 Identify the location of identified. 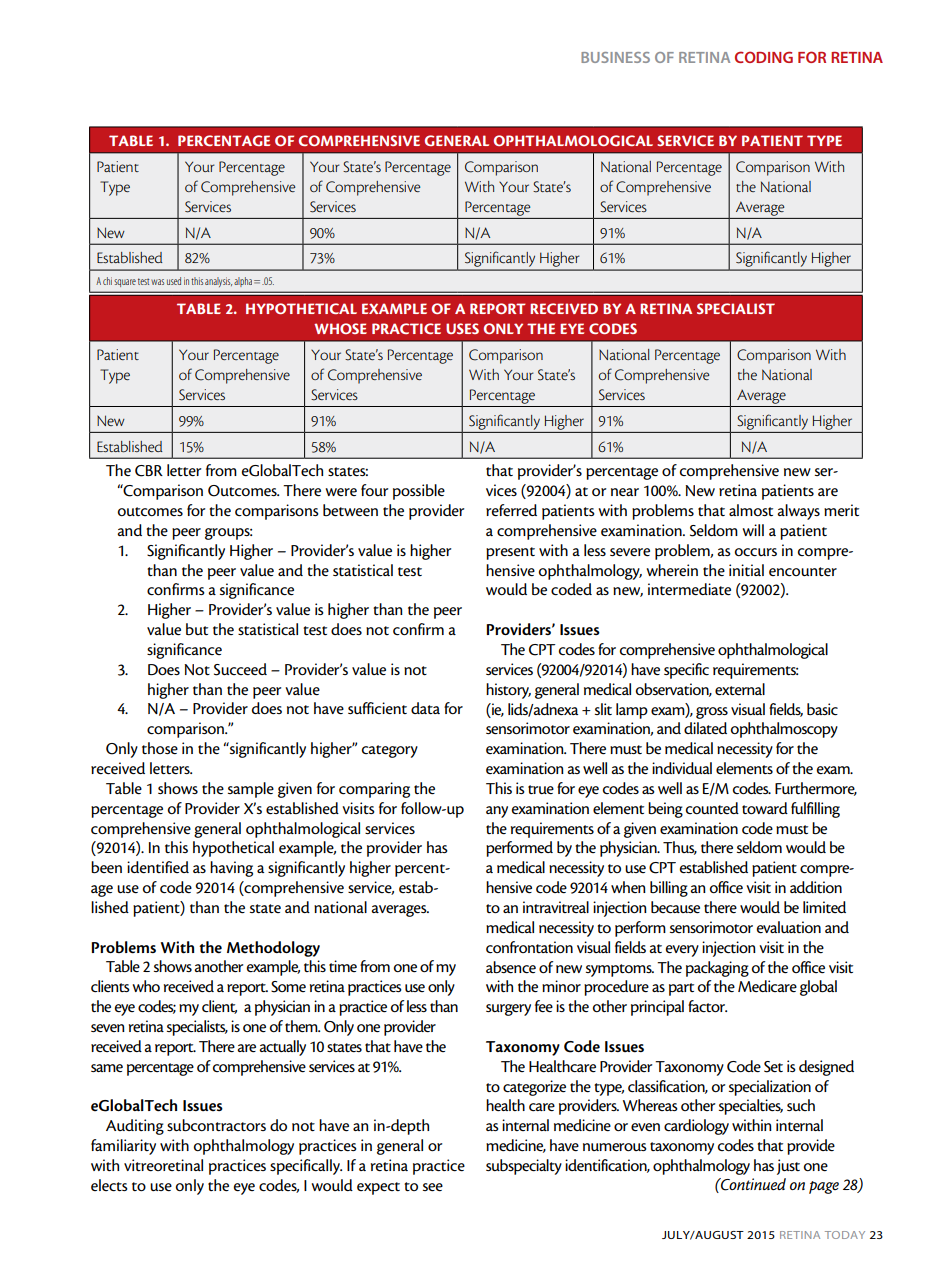
(158, 867).
